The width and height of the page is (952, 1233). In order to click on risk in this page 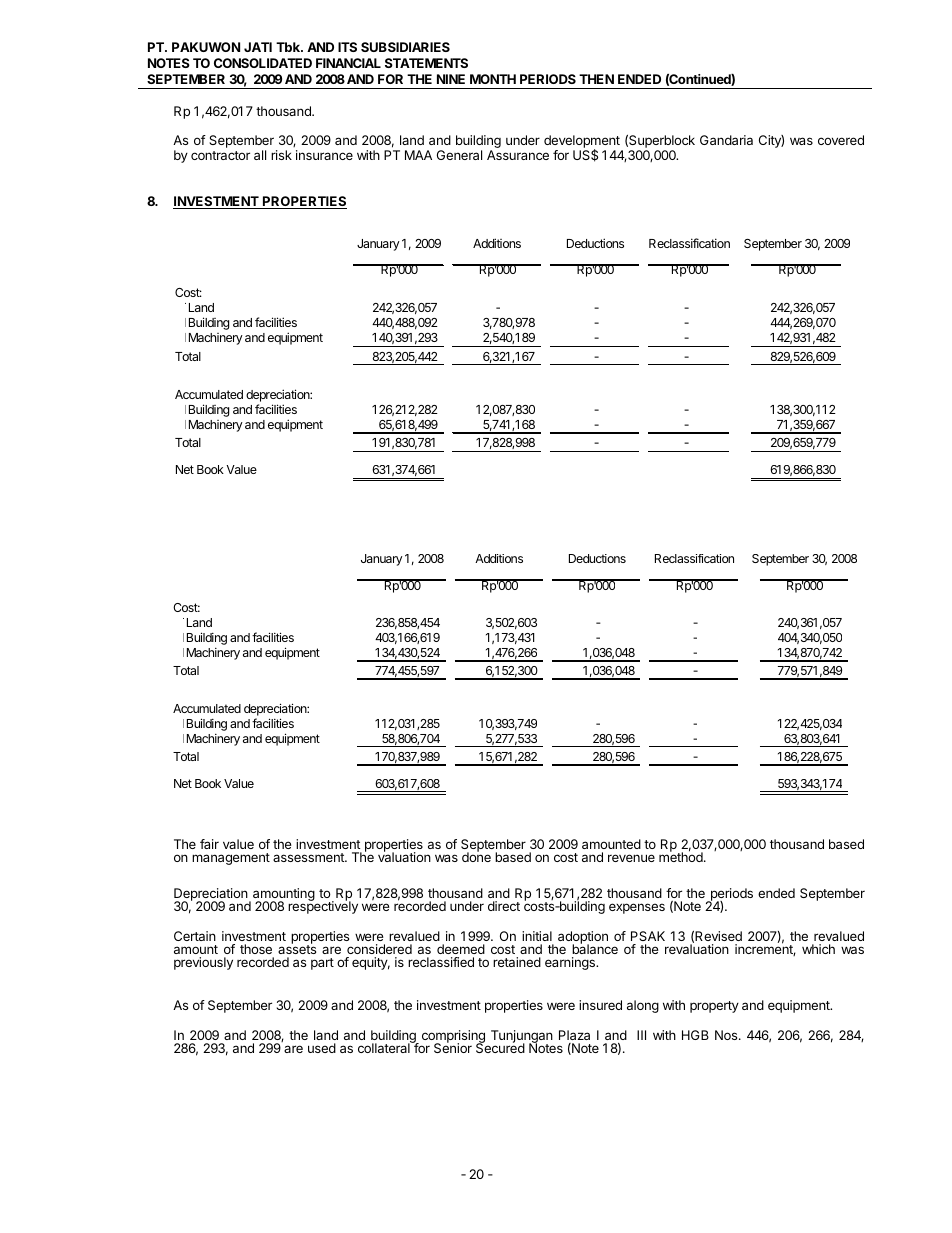, I will do `click(281, 155)`.
